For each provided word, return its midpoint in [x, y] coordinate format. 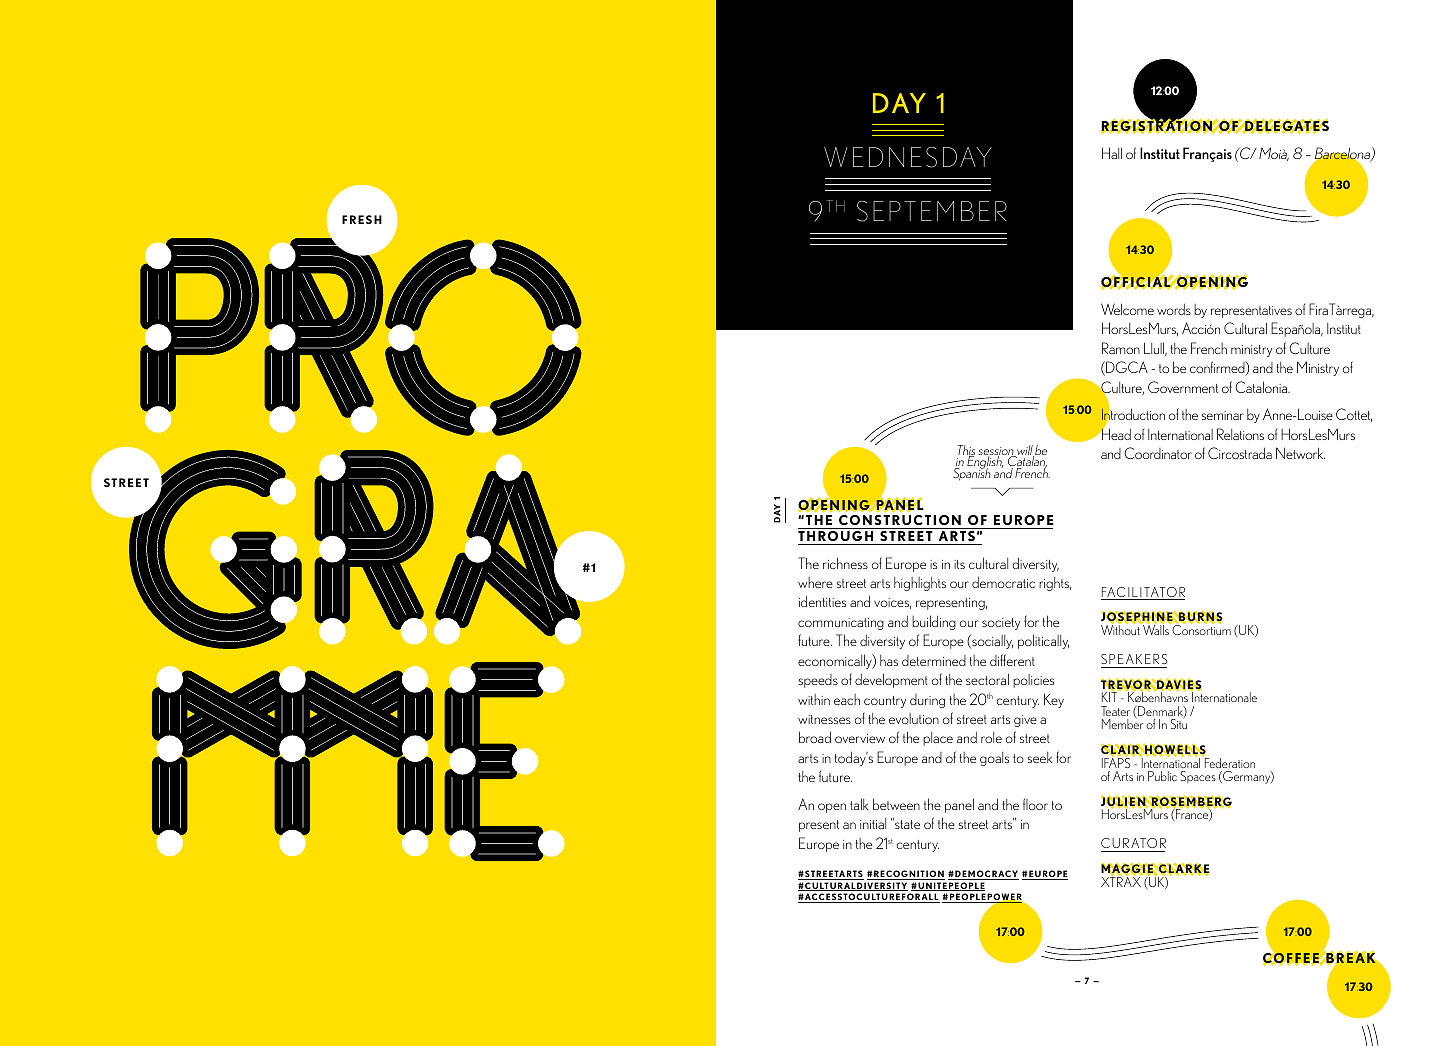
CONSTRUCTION [900, 522]
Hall [1112, 153]
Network [1300, 453]
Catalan [1026, 462]
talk [859, 804]
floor [1035, 804]
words [1174, 309]
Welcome [1127, 309]
